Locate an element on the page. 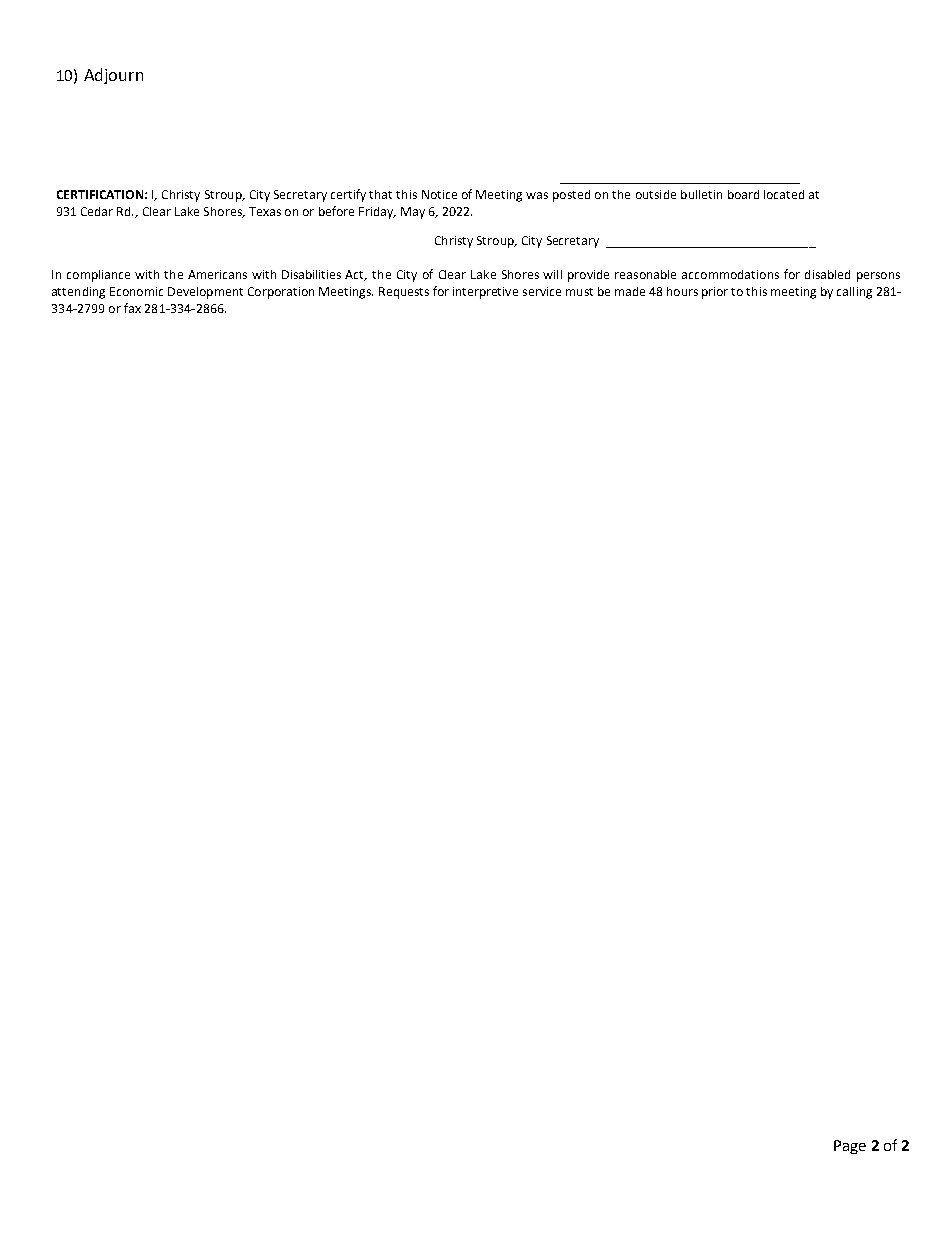 The height and width of the document is (1233, 952). Development is located at coordinates (205, 293).
